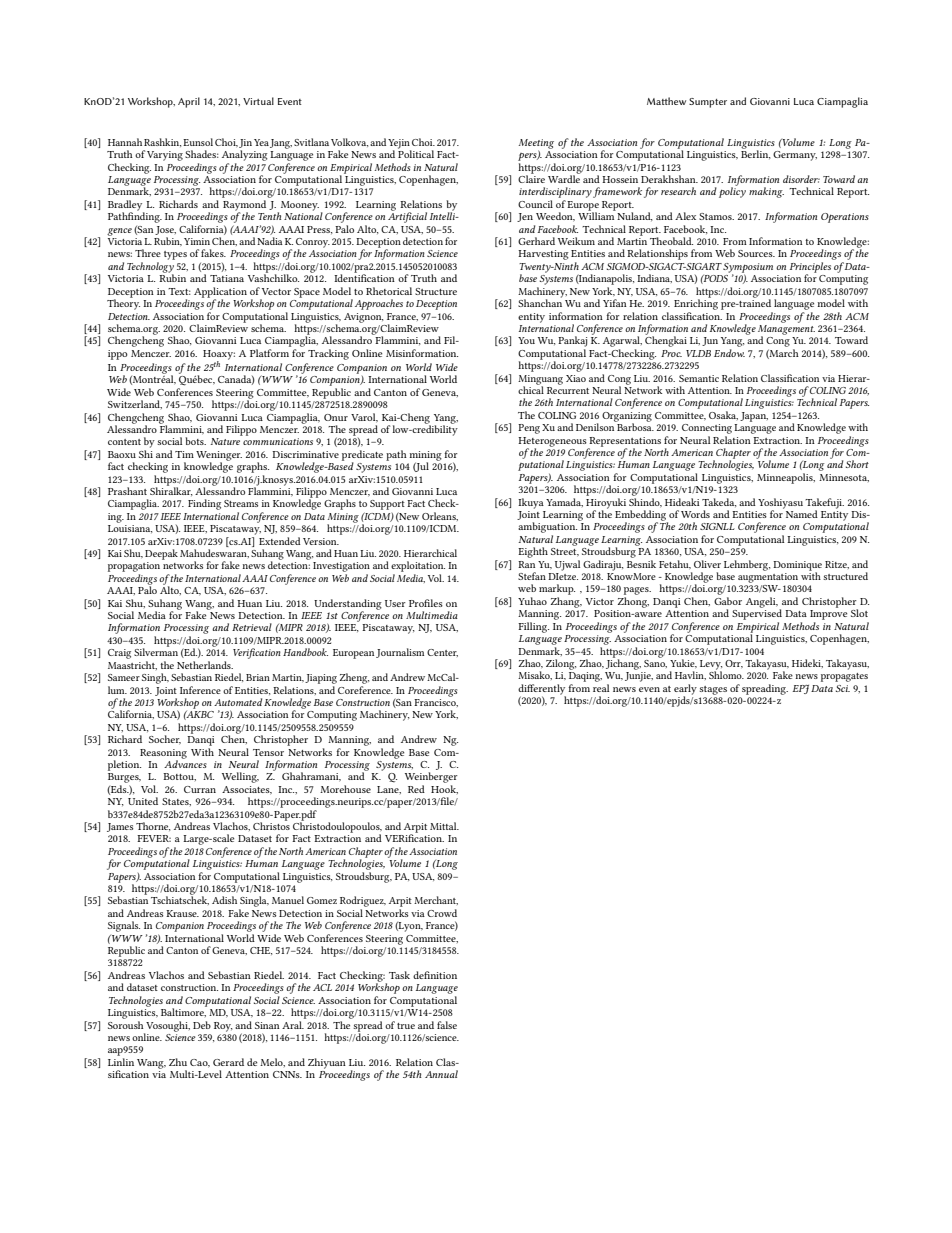  I want to click on Mittal, so click(444, 826).
